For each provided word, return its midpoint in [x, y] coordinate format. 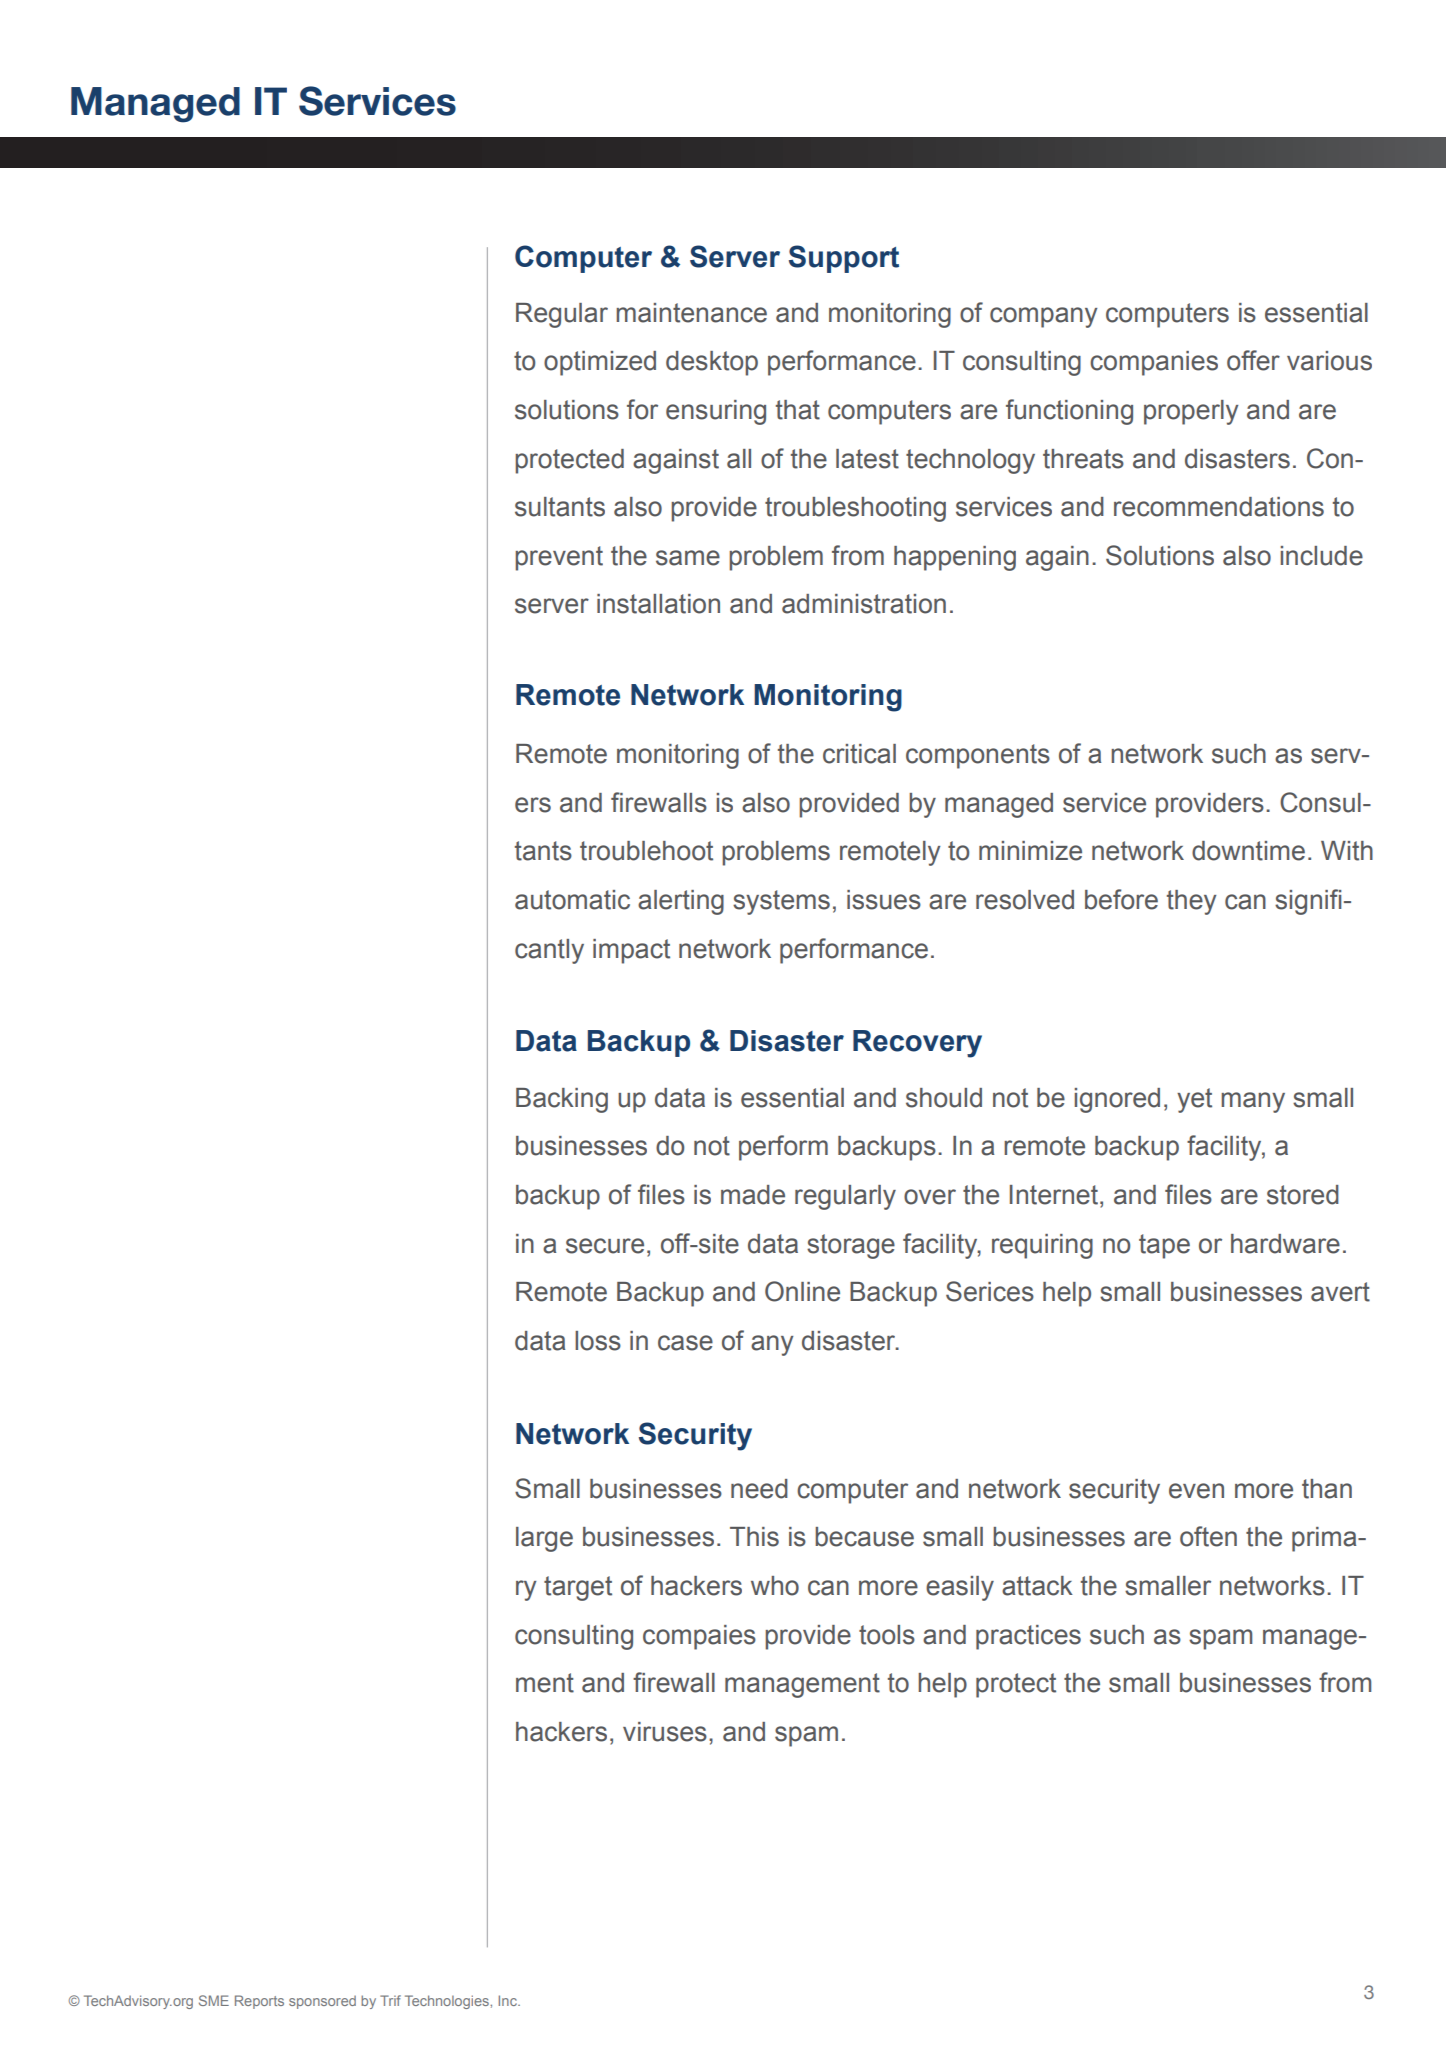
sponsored [322, 2002]
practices [1028, 1637]
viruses [665, 1732]
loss [598, 1341]
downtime [1248, 851]
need [759, 1489]
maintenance [691, 313]
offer [1253, 360]
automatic [572, 900]
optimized [600, 363]
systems [781, 902]
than [1327, 1489]
